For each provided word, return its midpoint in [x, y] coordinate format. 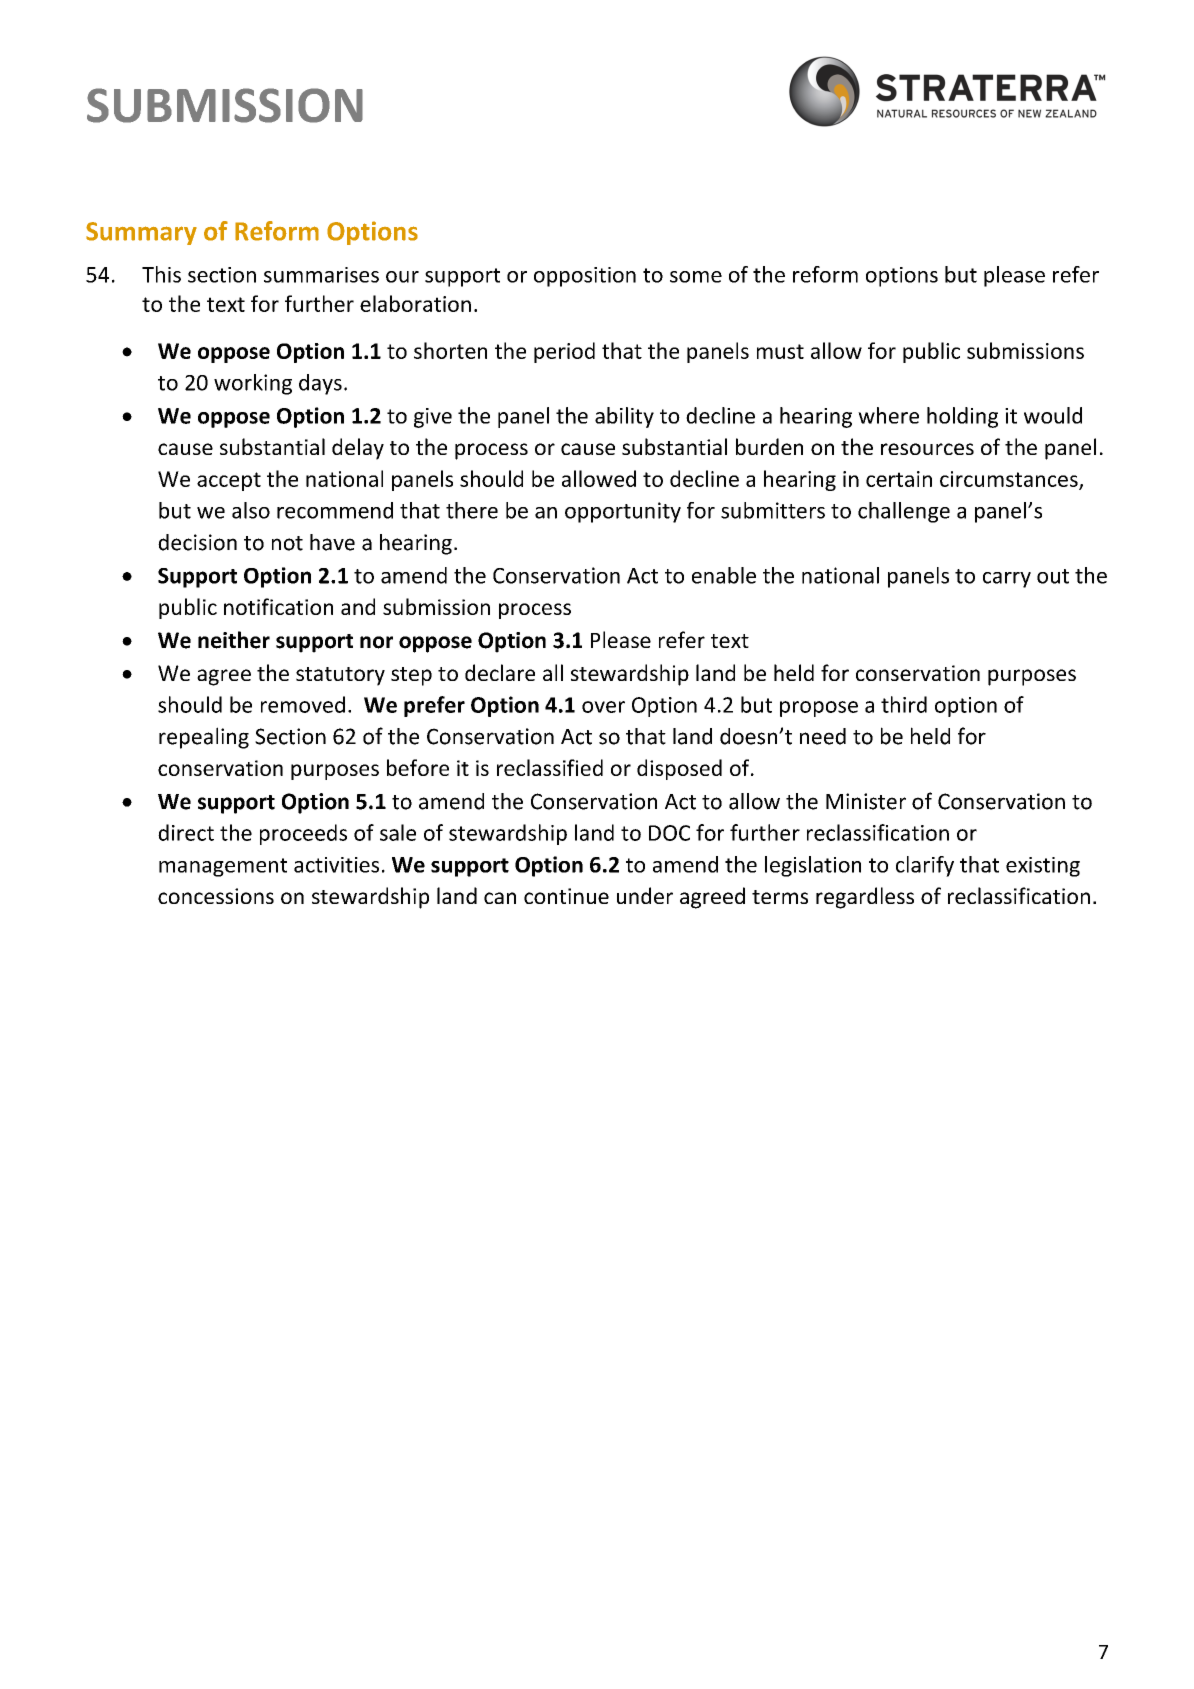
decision [197, 542]
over [603, 707]
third [904, 704]
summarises [321, 275]
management [223, 867]
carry [1007, 580]
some [696, 277]
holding [962, 417]
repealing [204, 738]
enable [724, 575]
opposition [585, 277]
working [253, 384]
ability [624, 417]
